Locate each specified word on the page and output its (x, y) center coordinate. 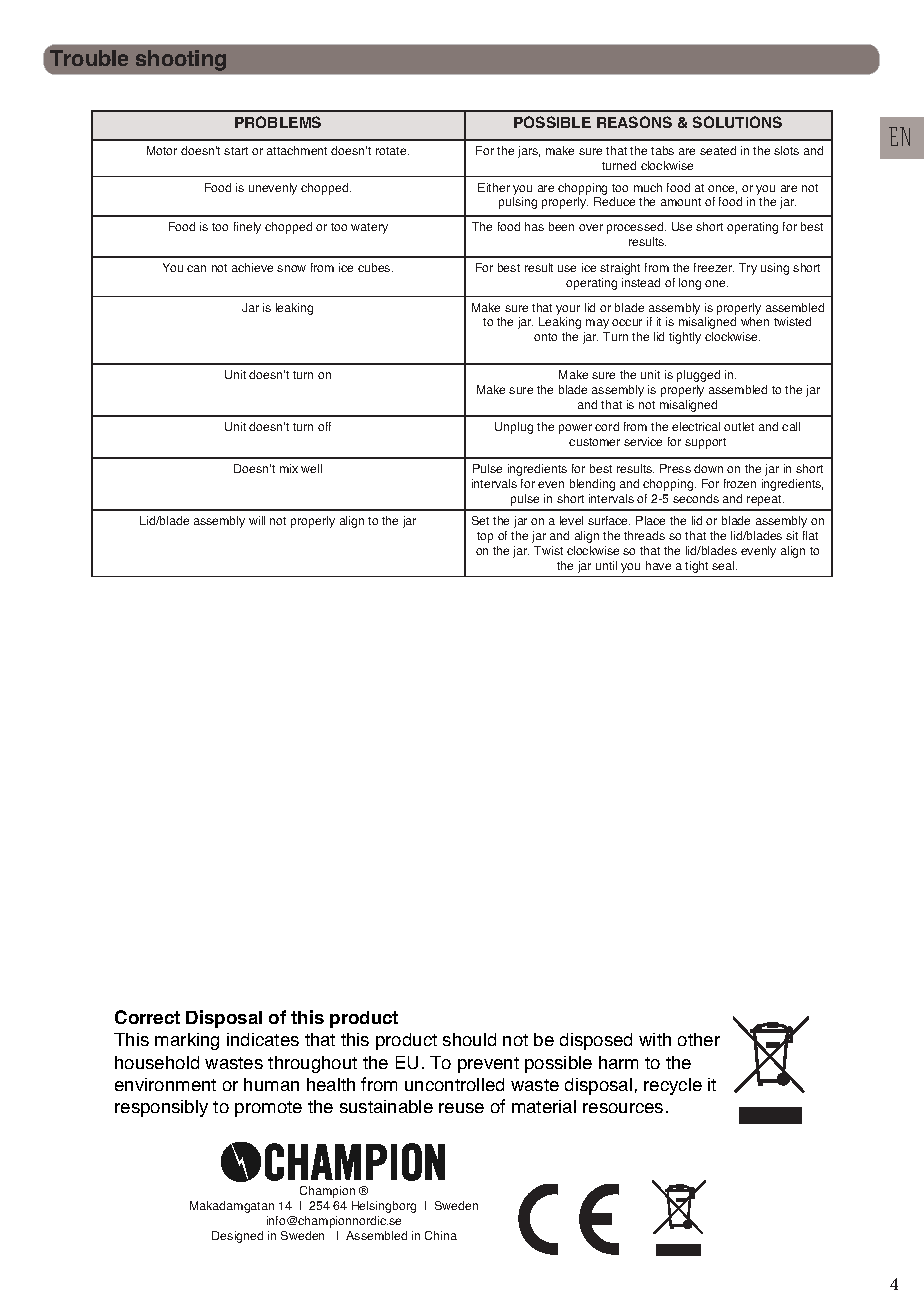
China (441, 1235)
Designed (237, 1237)
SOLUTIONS (737, 122)
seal (724, 565)
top (485, 537)
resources (623, 1108)
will (257, 520)
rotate (392, 151)
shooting (181, 60)
